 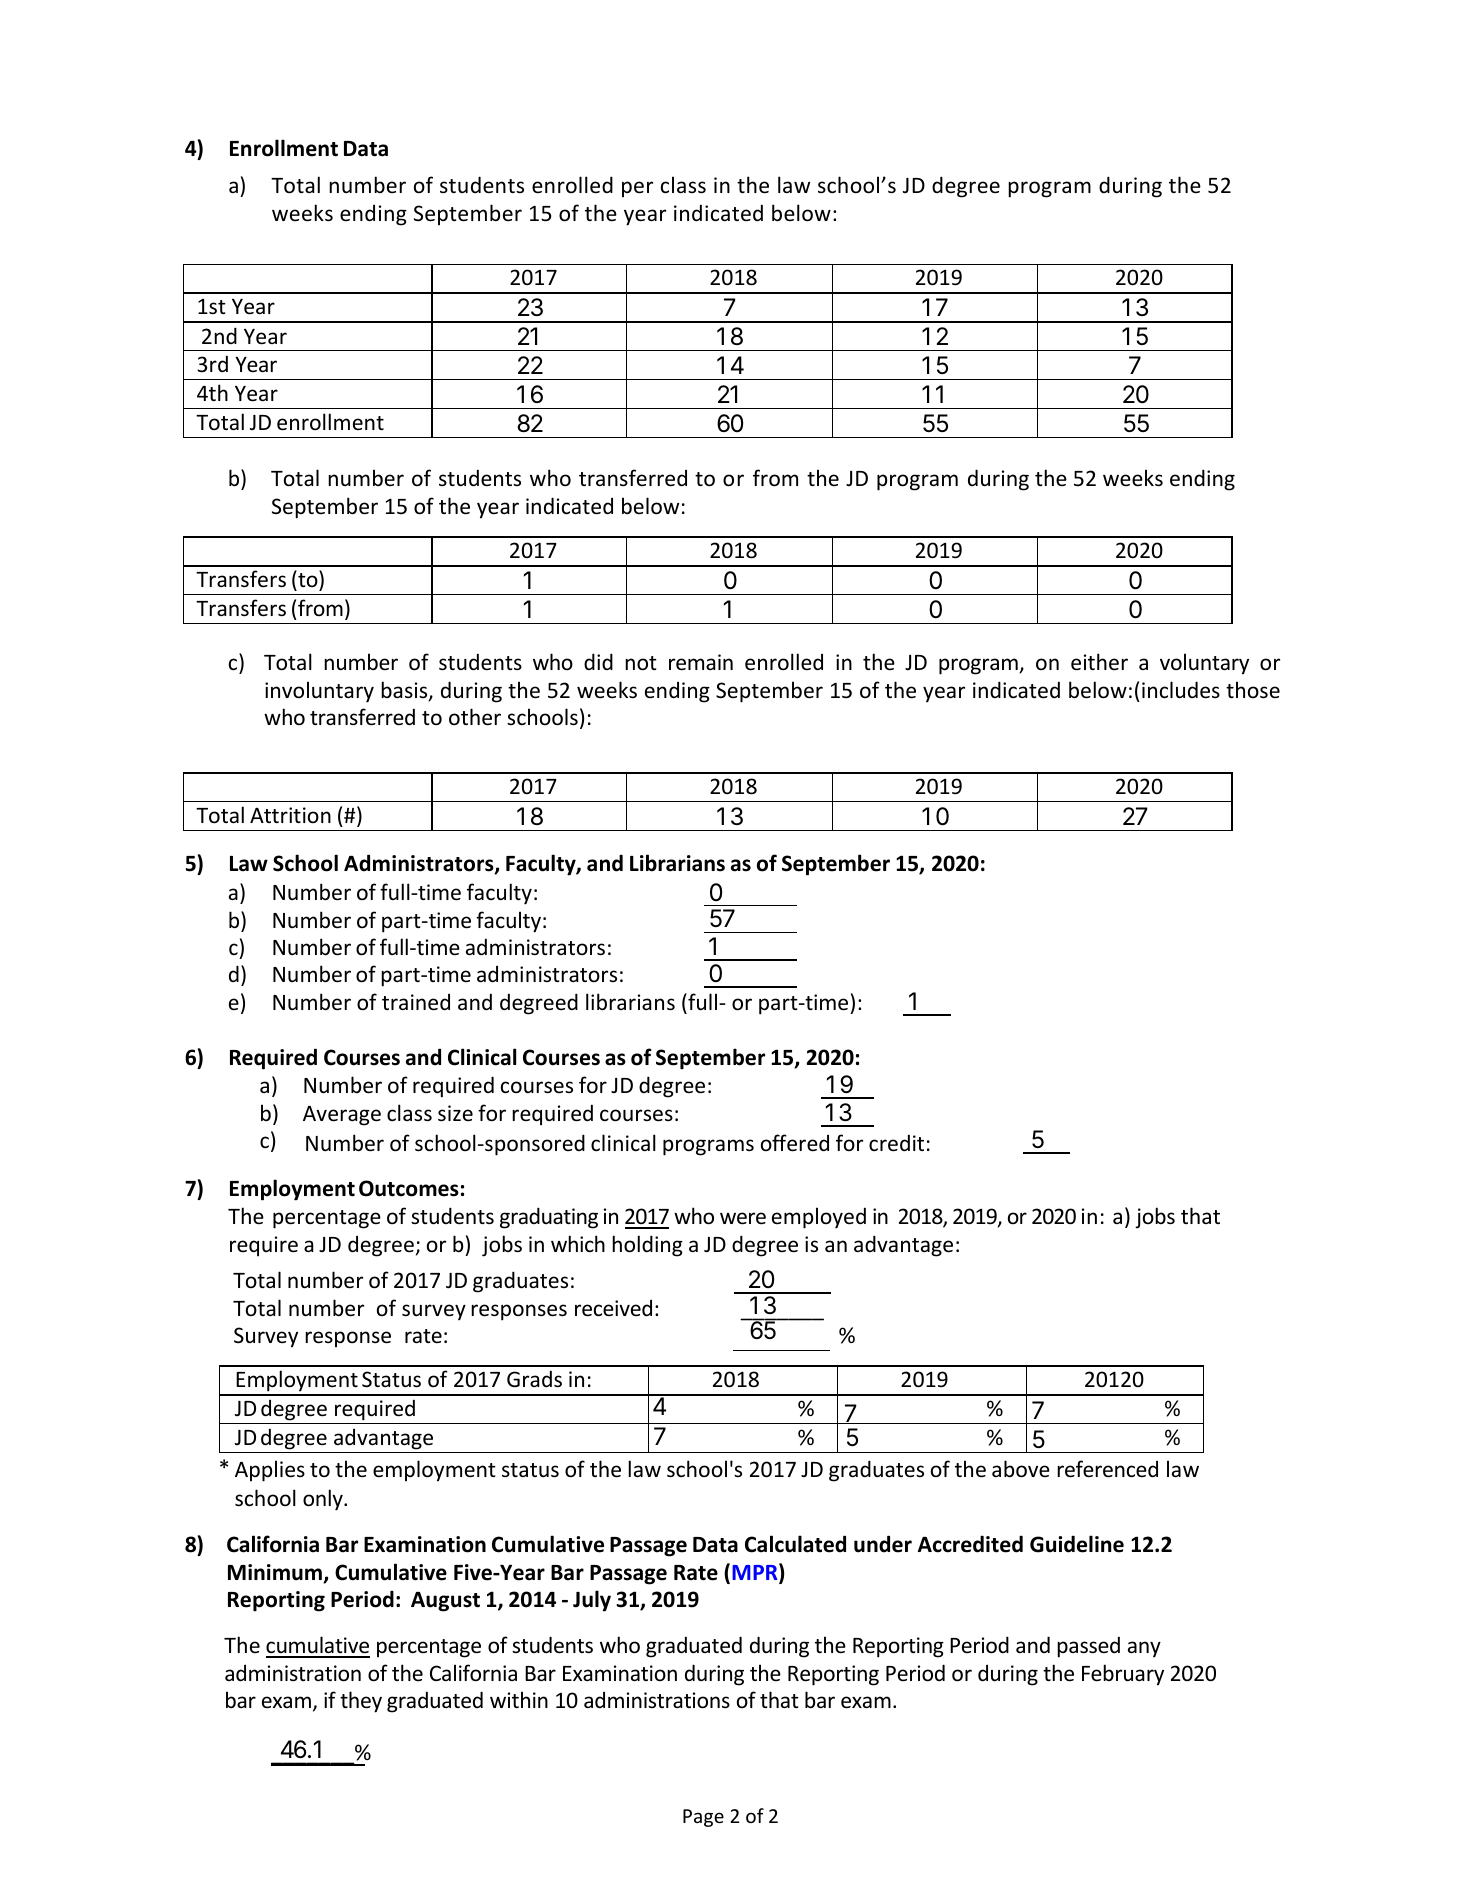 I want to click on Applies, so click(x=270, y=1471).
